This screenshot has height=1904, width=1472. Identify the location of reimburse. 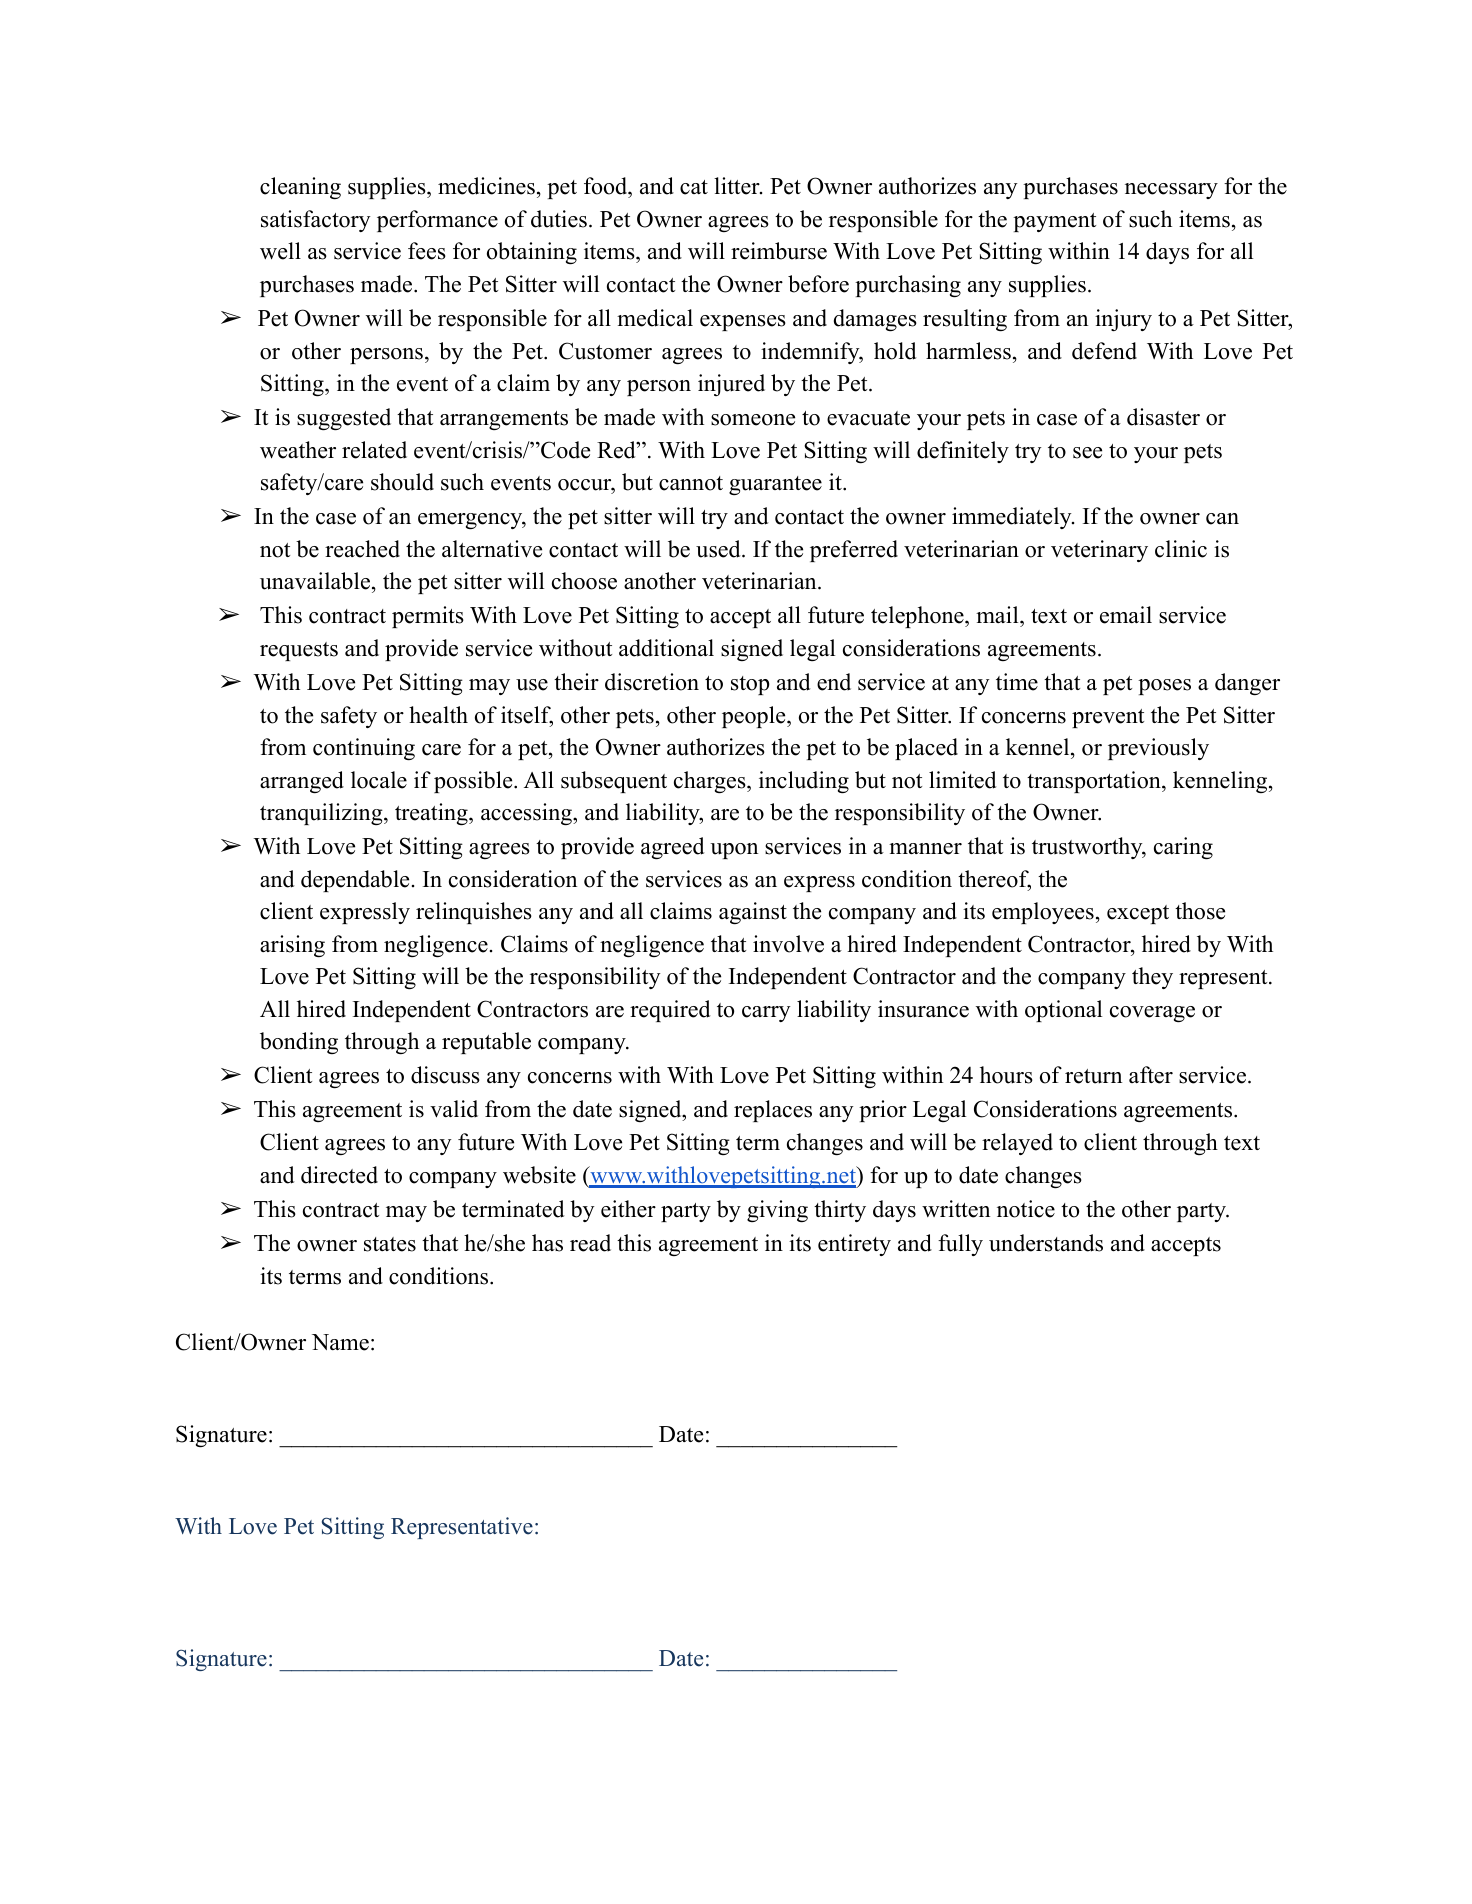
(779, 251).
